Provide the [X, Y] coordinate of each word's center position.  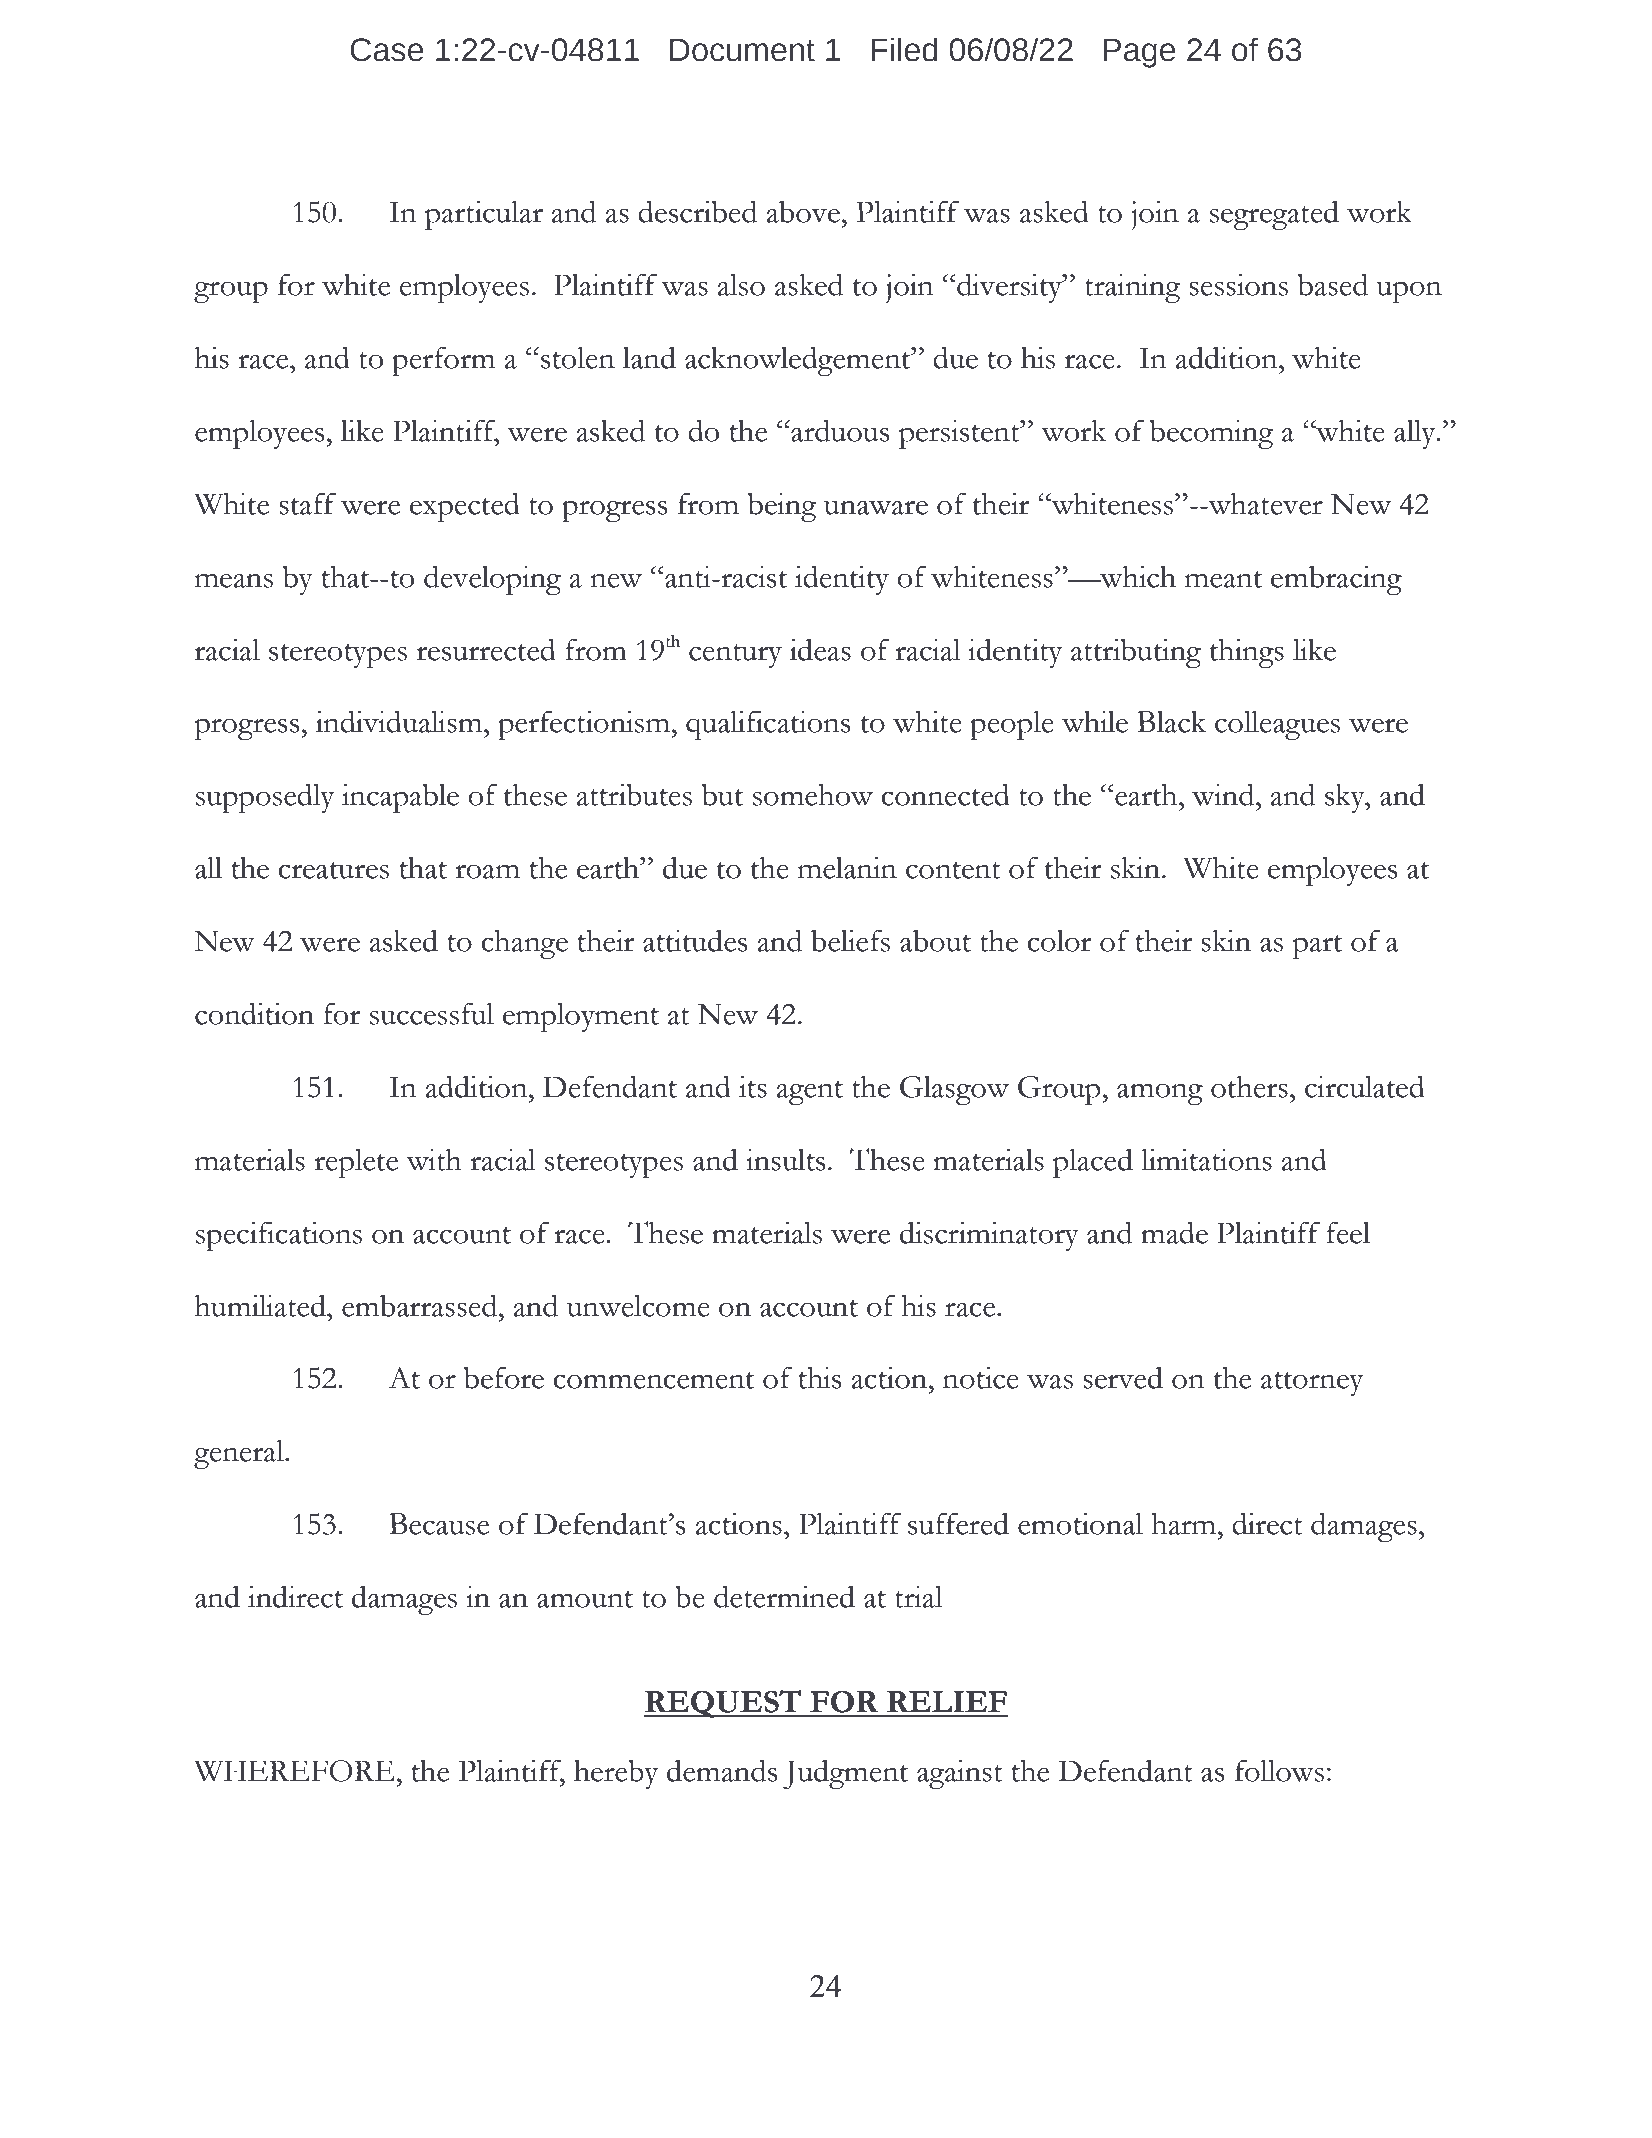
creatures [333, 870]
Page [1139, 53]
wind [1224, 794]
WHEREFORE [294, 1771]
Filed [904, 49]
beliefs [850, 940]
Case [387, 50]
